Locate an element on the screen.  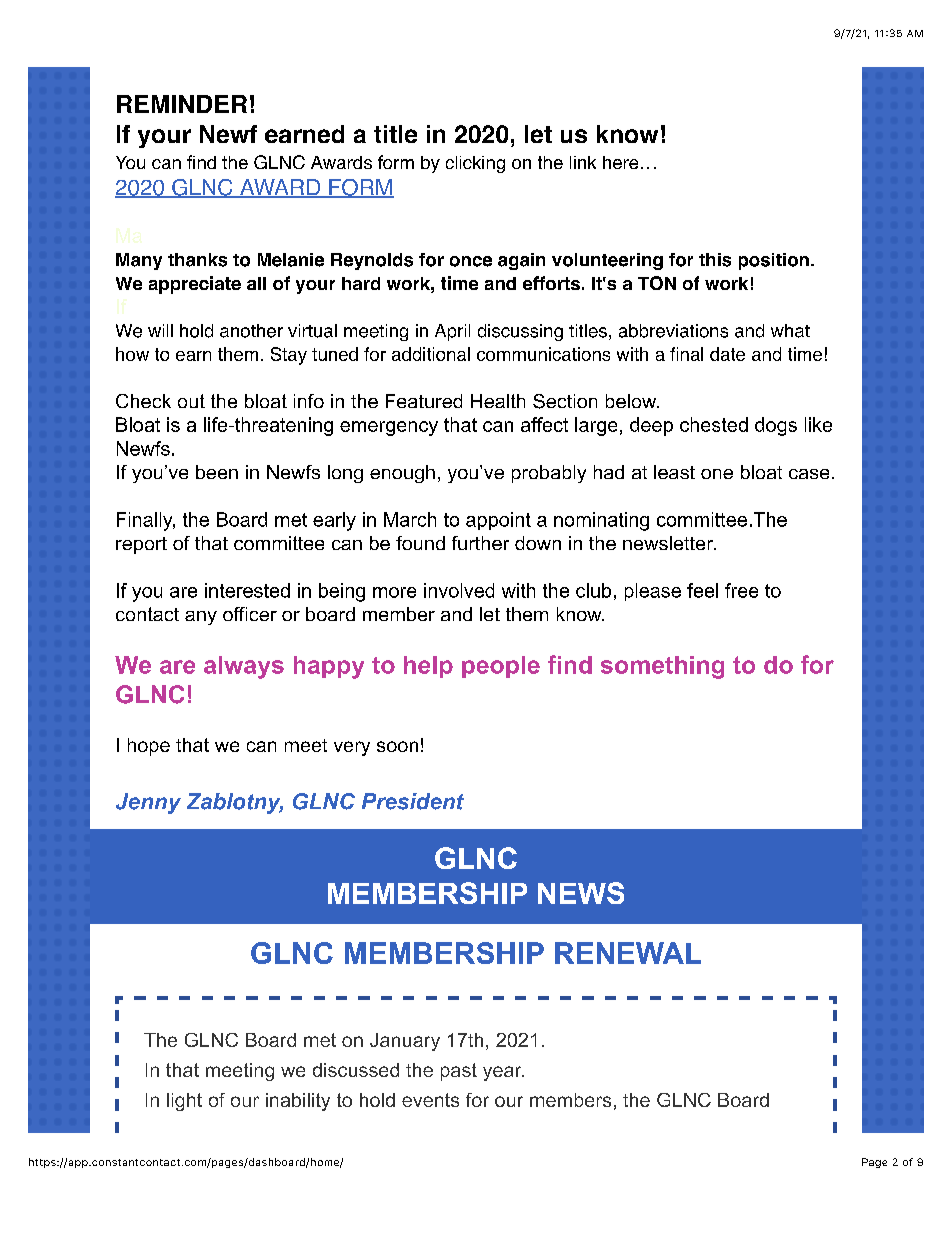
been is located at coordinates (217, 472).
